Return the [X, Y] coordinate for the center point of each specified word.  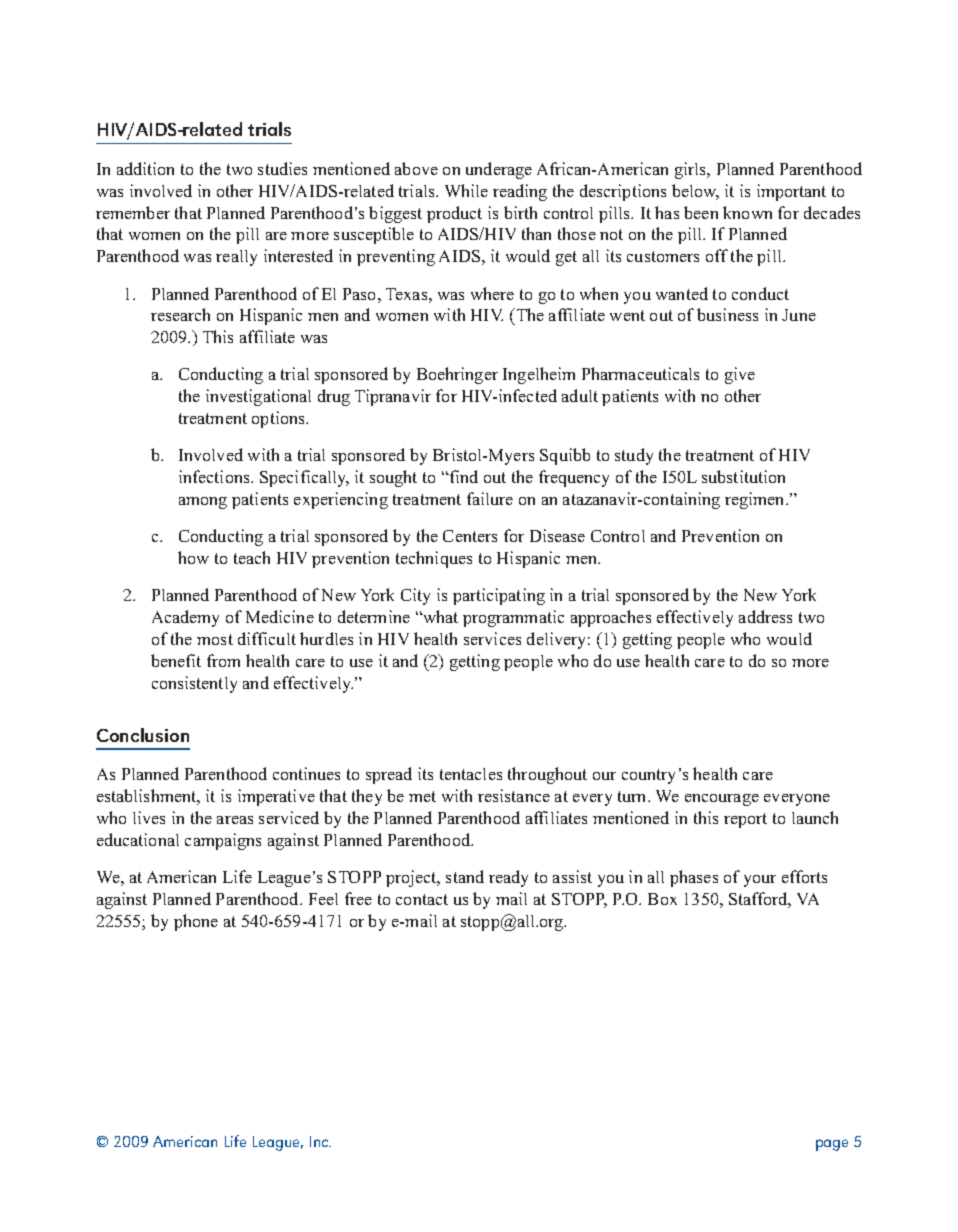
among [203, 503]
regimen [756, 500]
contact [422, 899]
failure [490, 498]
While [466, 190]
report [745, 820]
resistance [514, 795]
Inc [320, 1141]
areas [235, 820]
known [747, 212]
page [832, 1145]
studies [282, 168]
